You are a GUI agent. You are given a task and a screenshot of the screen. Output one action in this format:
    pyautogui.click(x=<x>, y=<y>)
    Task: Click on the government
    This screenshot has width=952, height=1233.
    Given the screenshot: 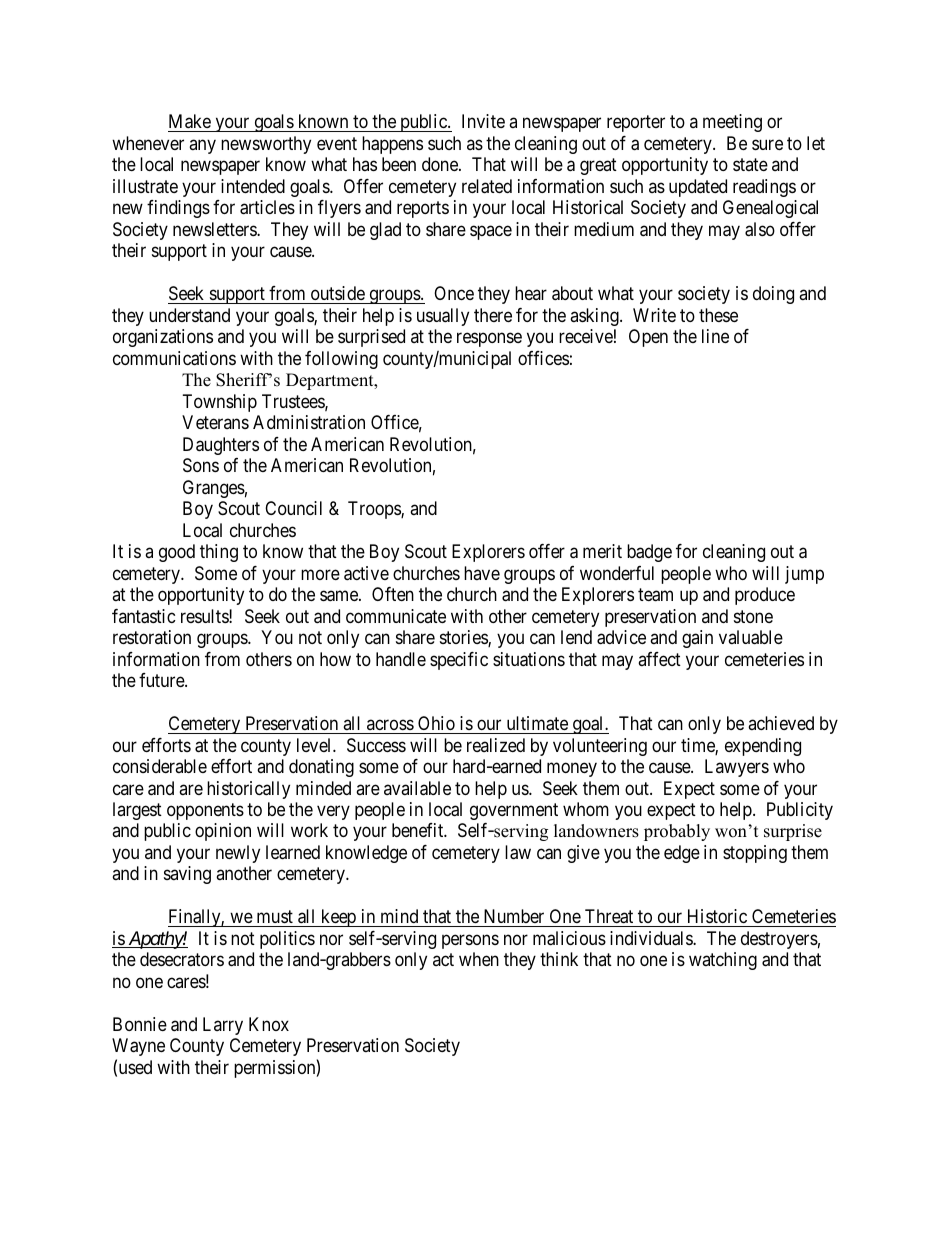 What is the action you would take?
    pyautogui.click(x=514, y=811)
